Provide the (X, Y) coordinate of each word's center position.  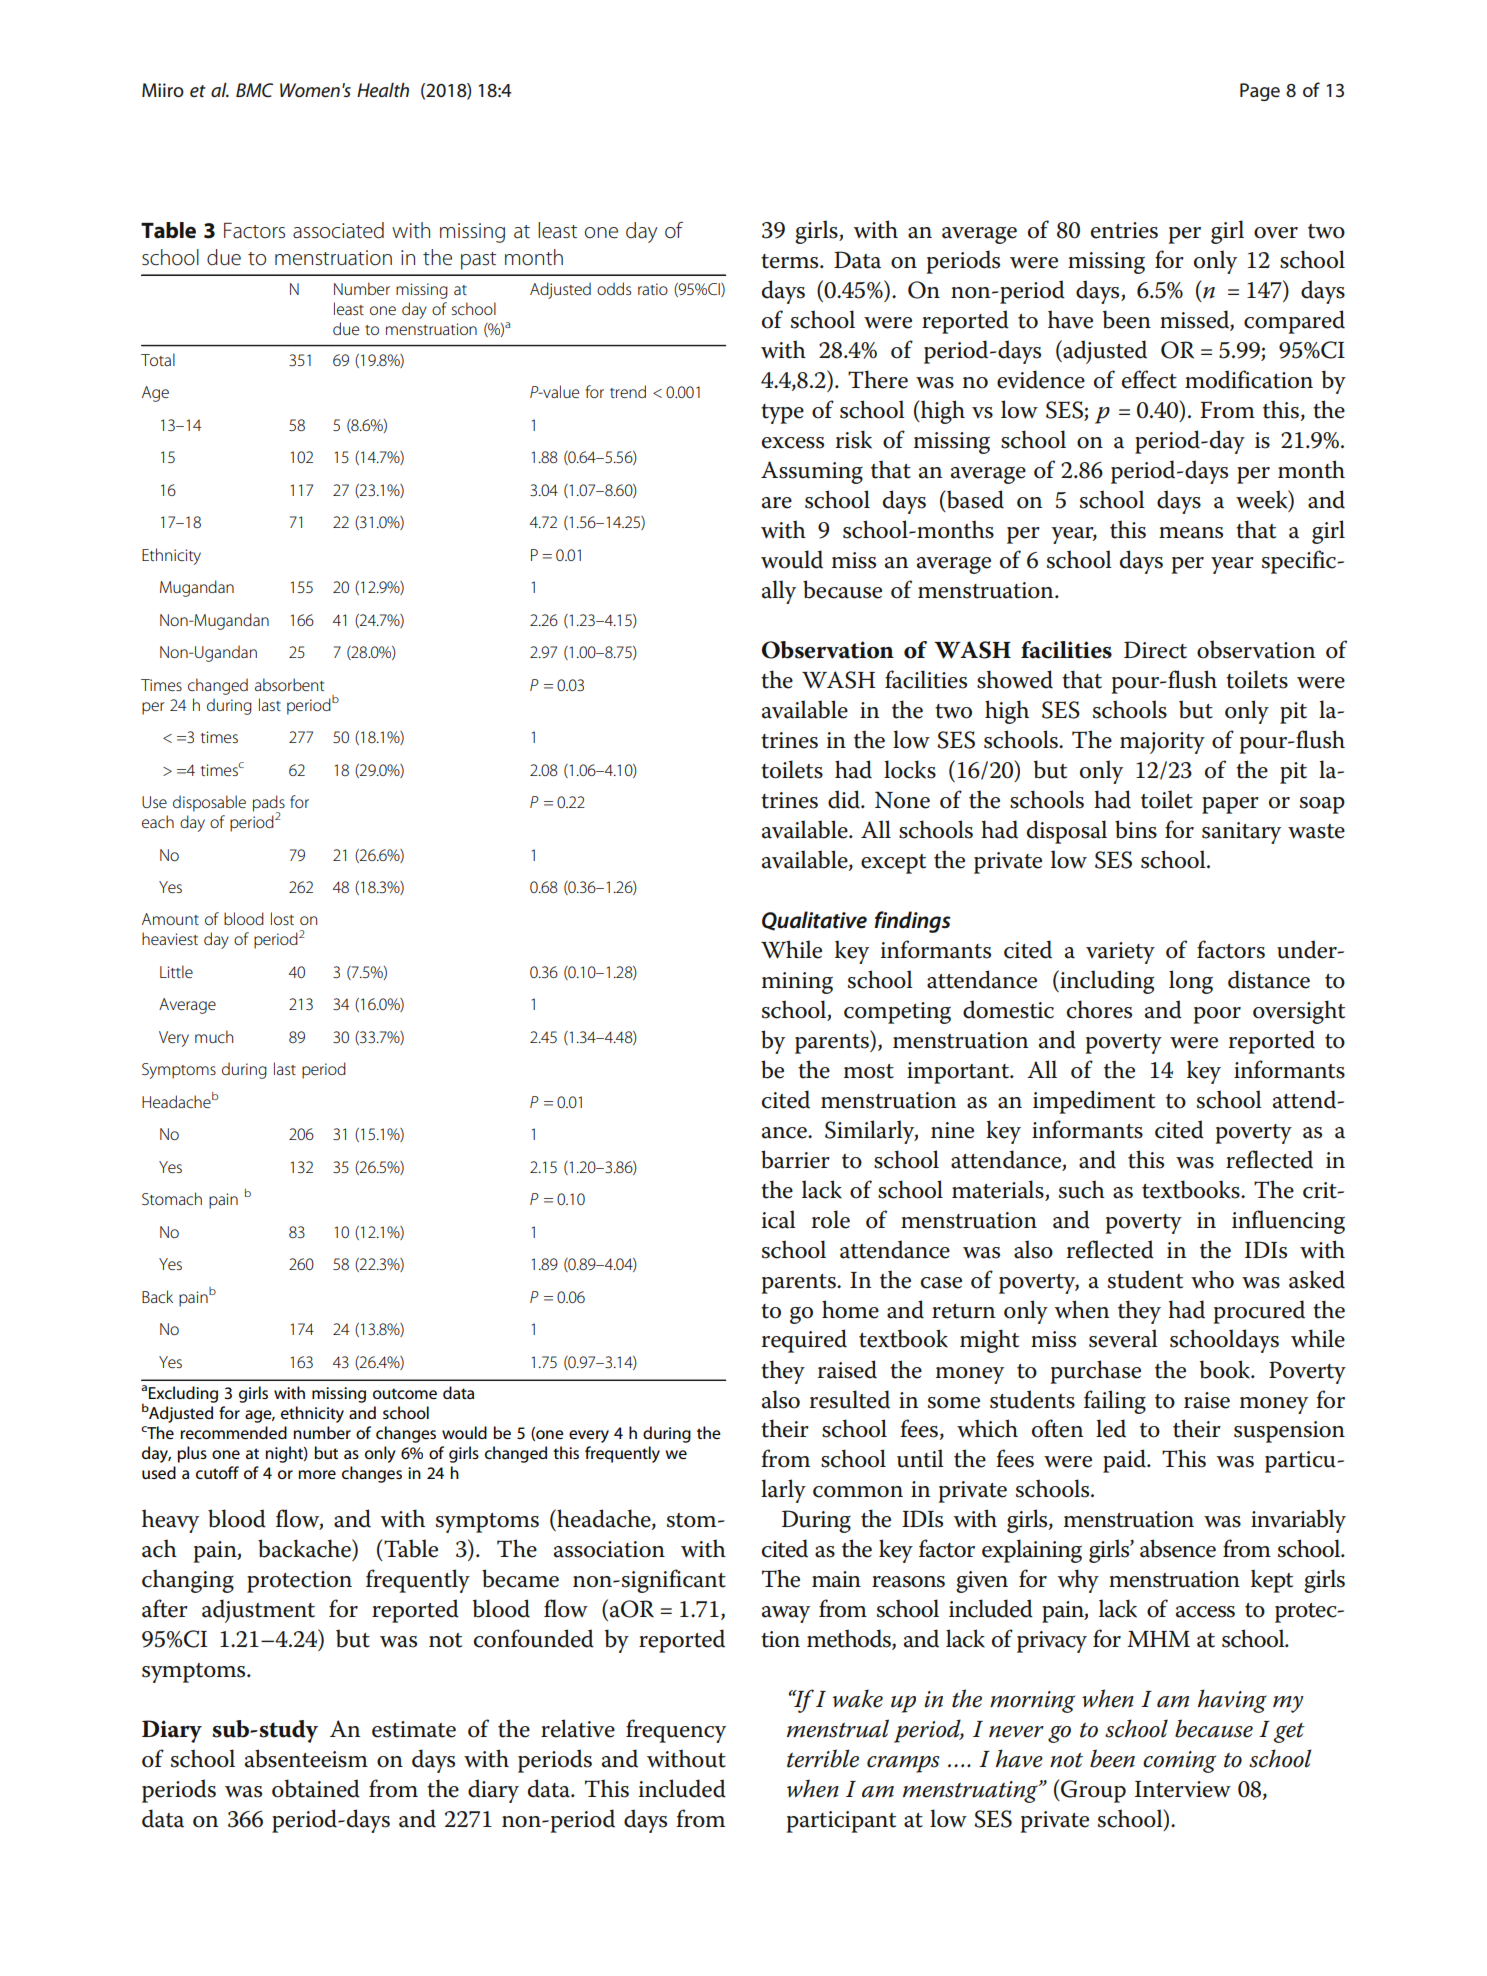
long (1191, 982)
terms (791, 261)
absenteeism (306, 1758)
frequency (676, 1731)
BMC (254, 90)
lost (282, 918)
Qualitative (814, 921)
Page (1260, 92)
